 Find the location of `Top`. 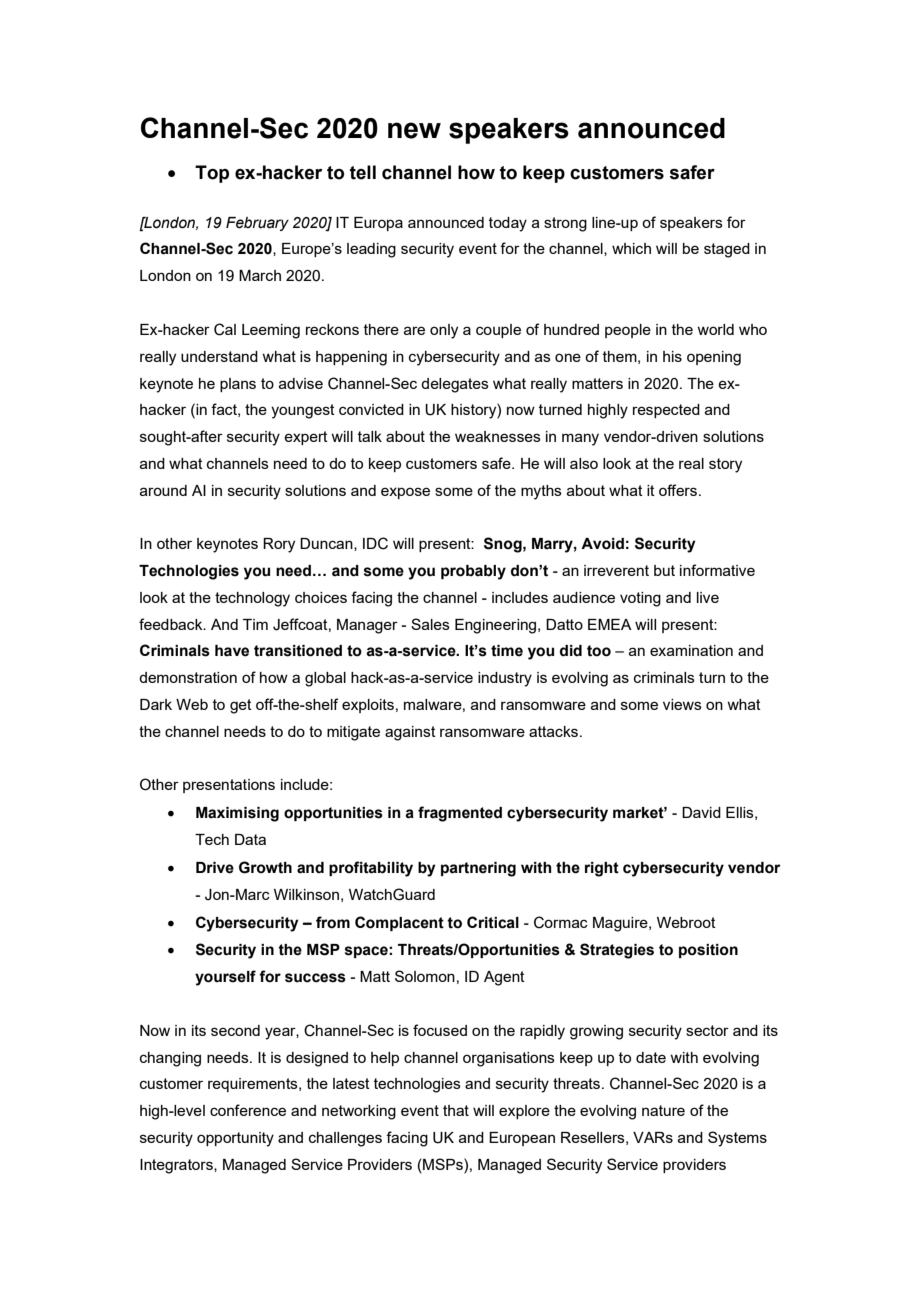

Top is located at coordinates (212, 174).
